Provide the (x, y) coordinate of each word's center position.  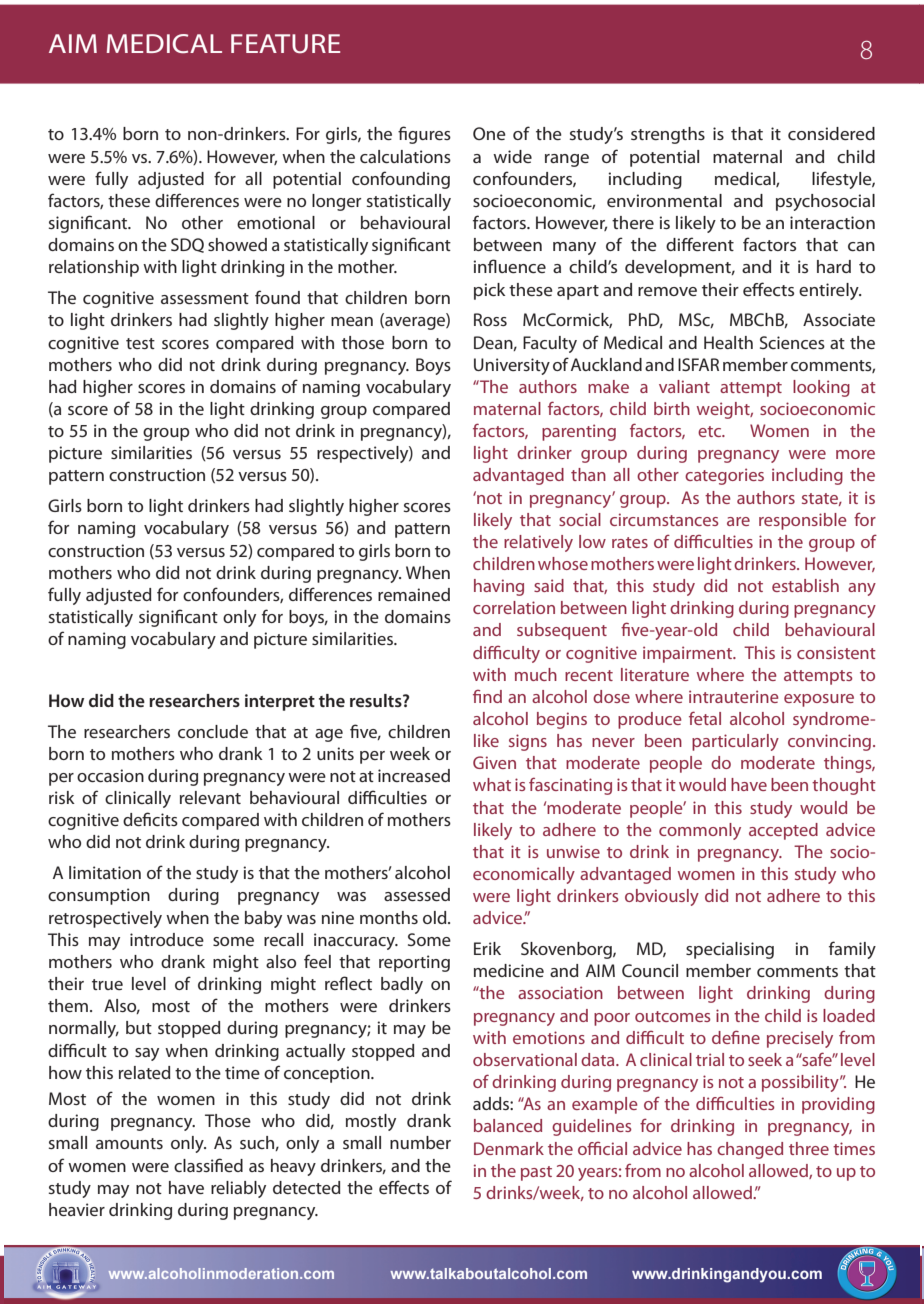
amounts (129, 1143)
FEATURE (285, 43)
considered (831, 133)
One (489, 133)
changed (750, 1150)
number (420, 1142)
